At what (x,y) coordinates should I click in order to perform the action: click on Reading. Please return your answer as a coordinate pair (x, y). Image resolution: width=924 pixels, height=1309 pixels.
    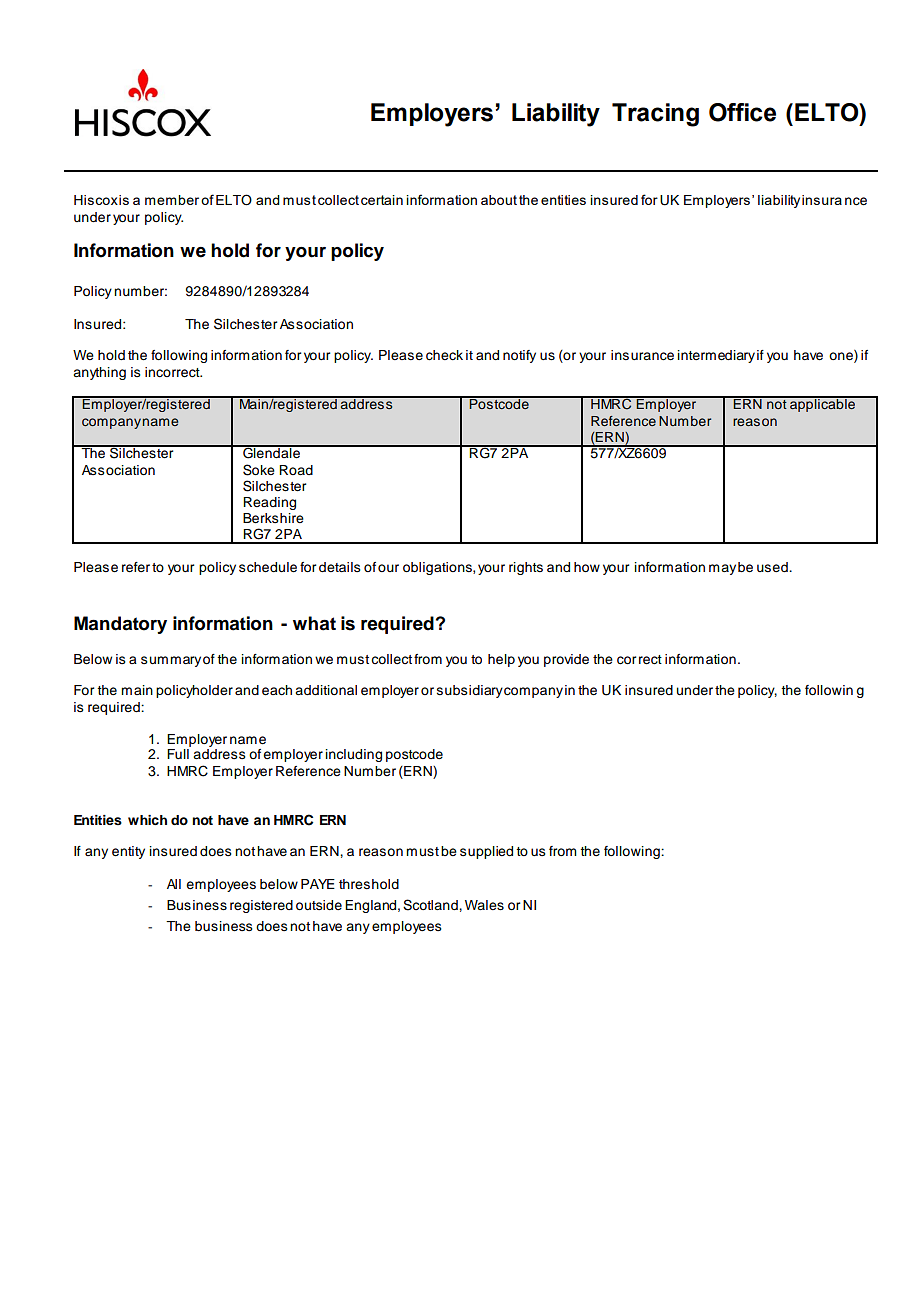
    Looking at the image, I should click on (269, 503).
